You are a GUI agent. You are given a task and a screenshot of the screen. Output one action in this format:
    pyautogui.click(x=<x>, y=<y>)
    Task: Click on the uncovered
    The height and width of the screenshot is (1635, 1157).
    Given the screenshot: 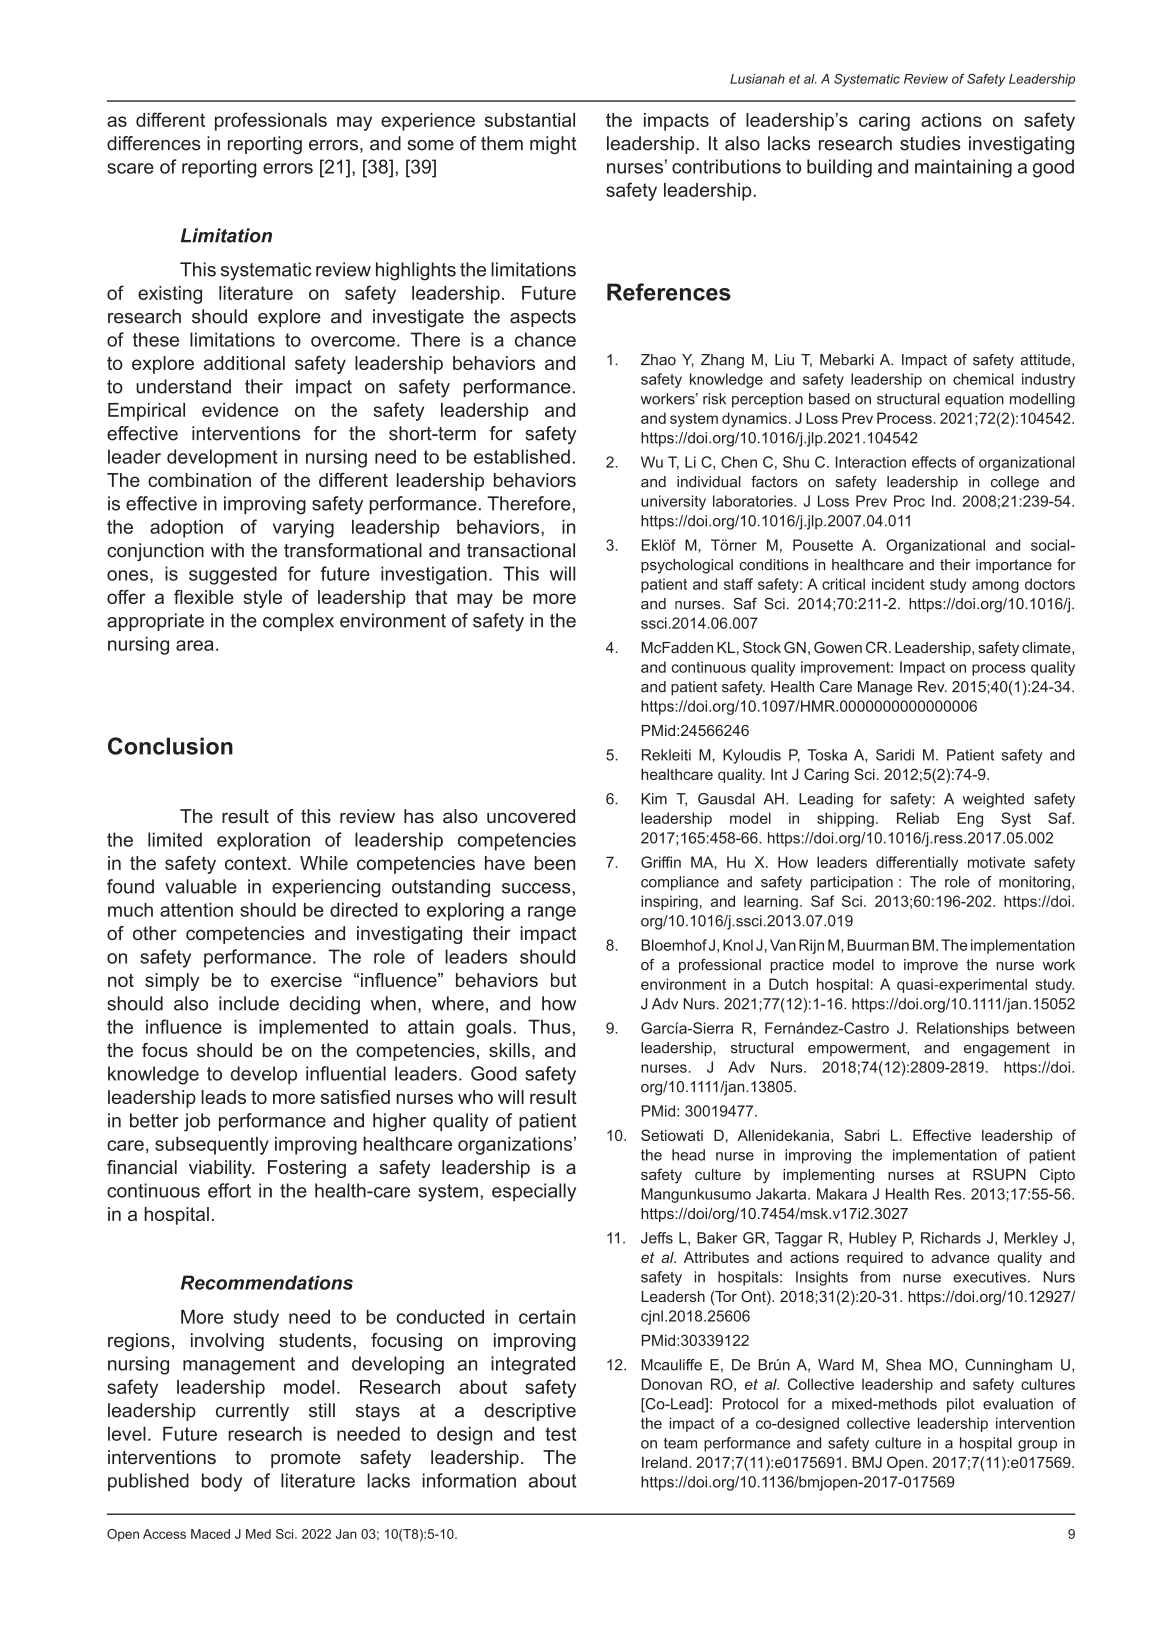 What is the action you would take?
    pyautogui.click(x=531, y=816)
